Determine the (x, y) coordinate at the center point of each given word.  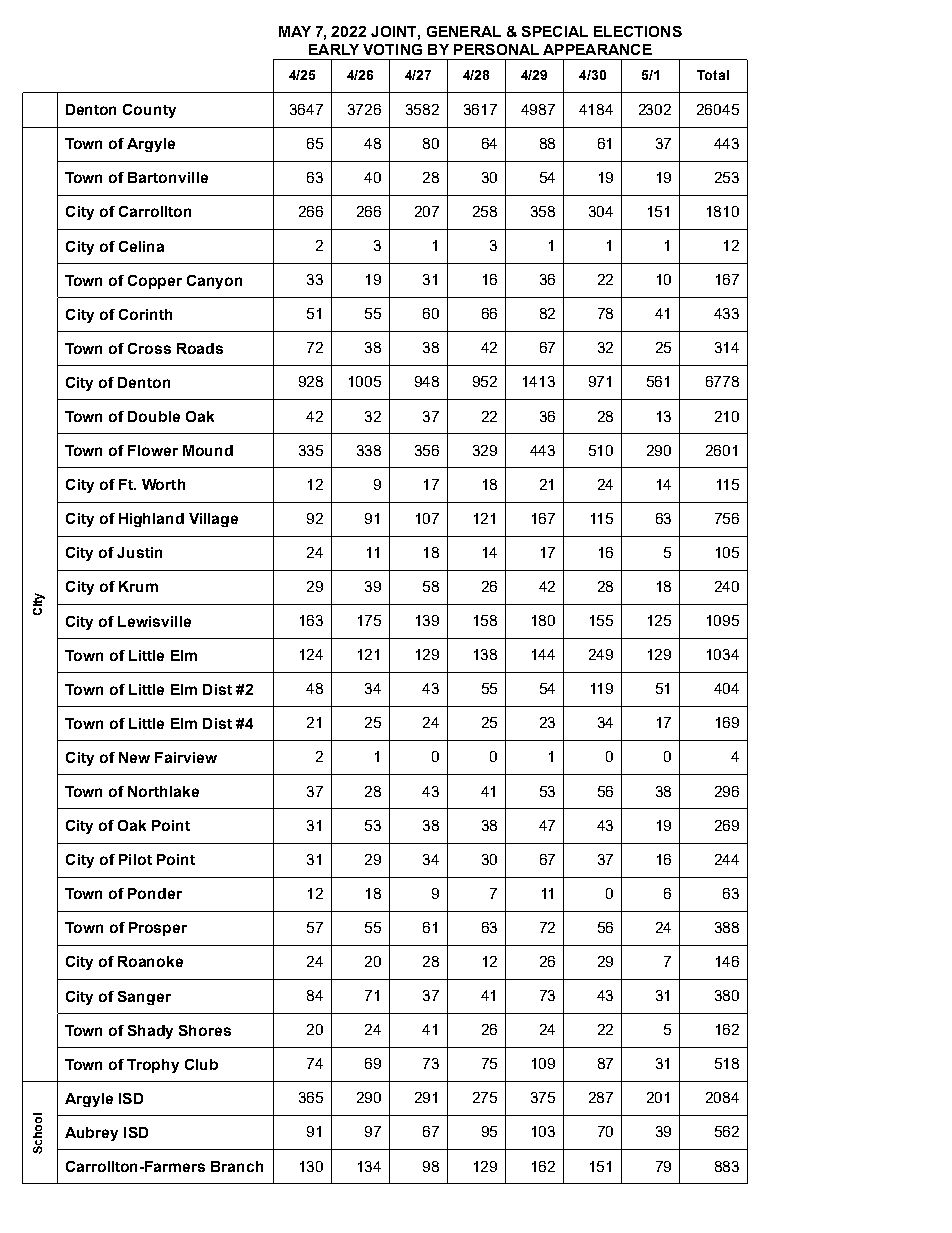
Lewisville (154, 621)
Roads (200, 348)
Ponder (155, 893)
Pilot (135, 859)
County (149, 111)
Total (713, 75)
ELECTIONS (638, 31)
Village (213, 520)
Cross (149, 348)
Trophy (153, 1066)
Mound (208, 450)
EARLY (334, 49)
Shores (205, 1030)
